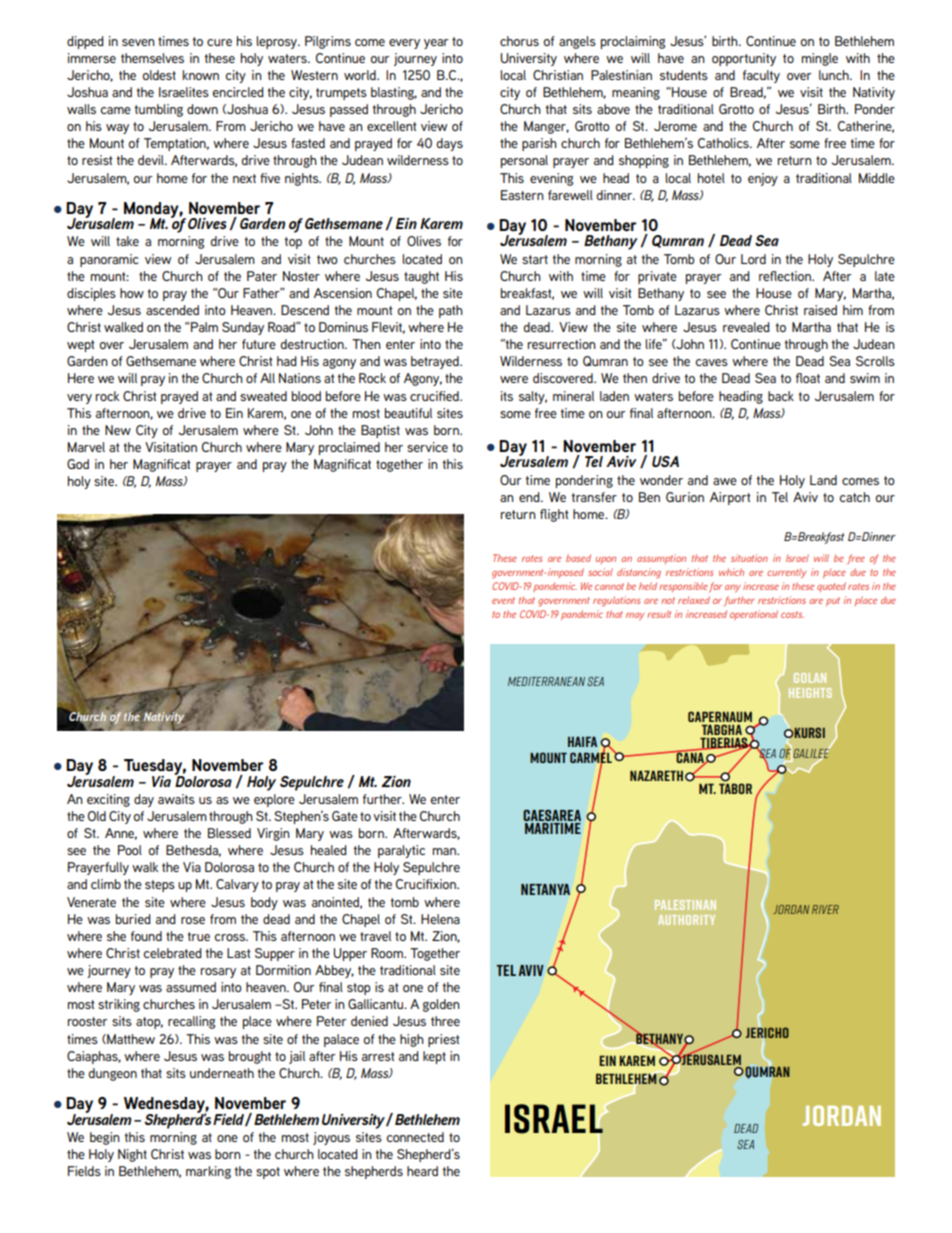 This screenshot has width=952, height=1233. I want to click on marking, so click(208, 1172).
